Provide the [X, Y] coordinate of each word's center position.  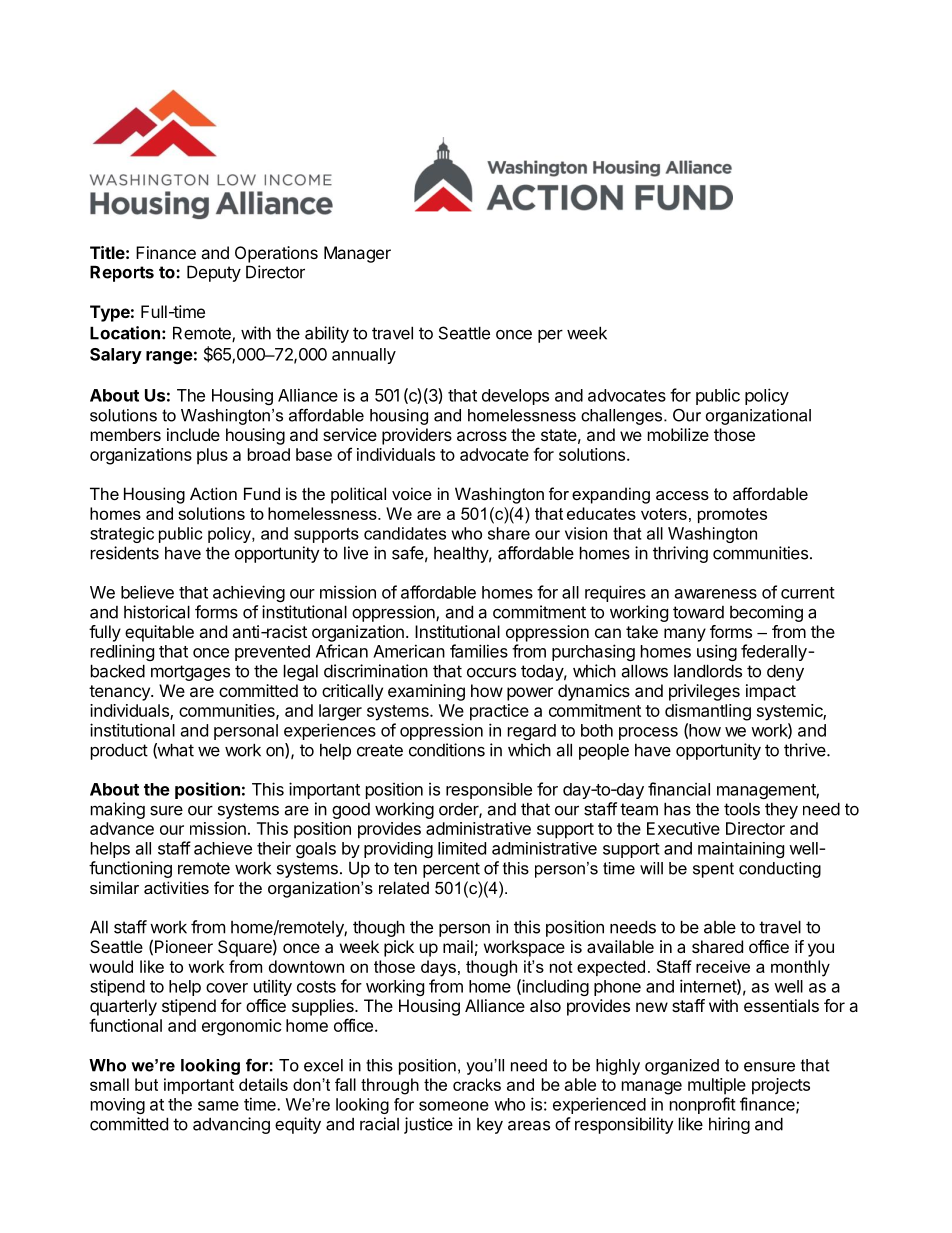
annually [364, 356]
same [218, 1106]
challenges [623, 417]
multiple [717, 1086]
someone [454, 1106]
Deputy [214, 273]
